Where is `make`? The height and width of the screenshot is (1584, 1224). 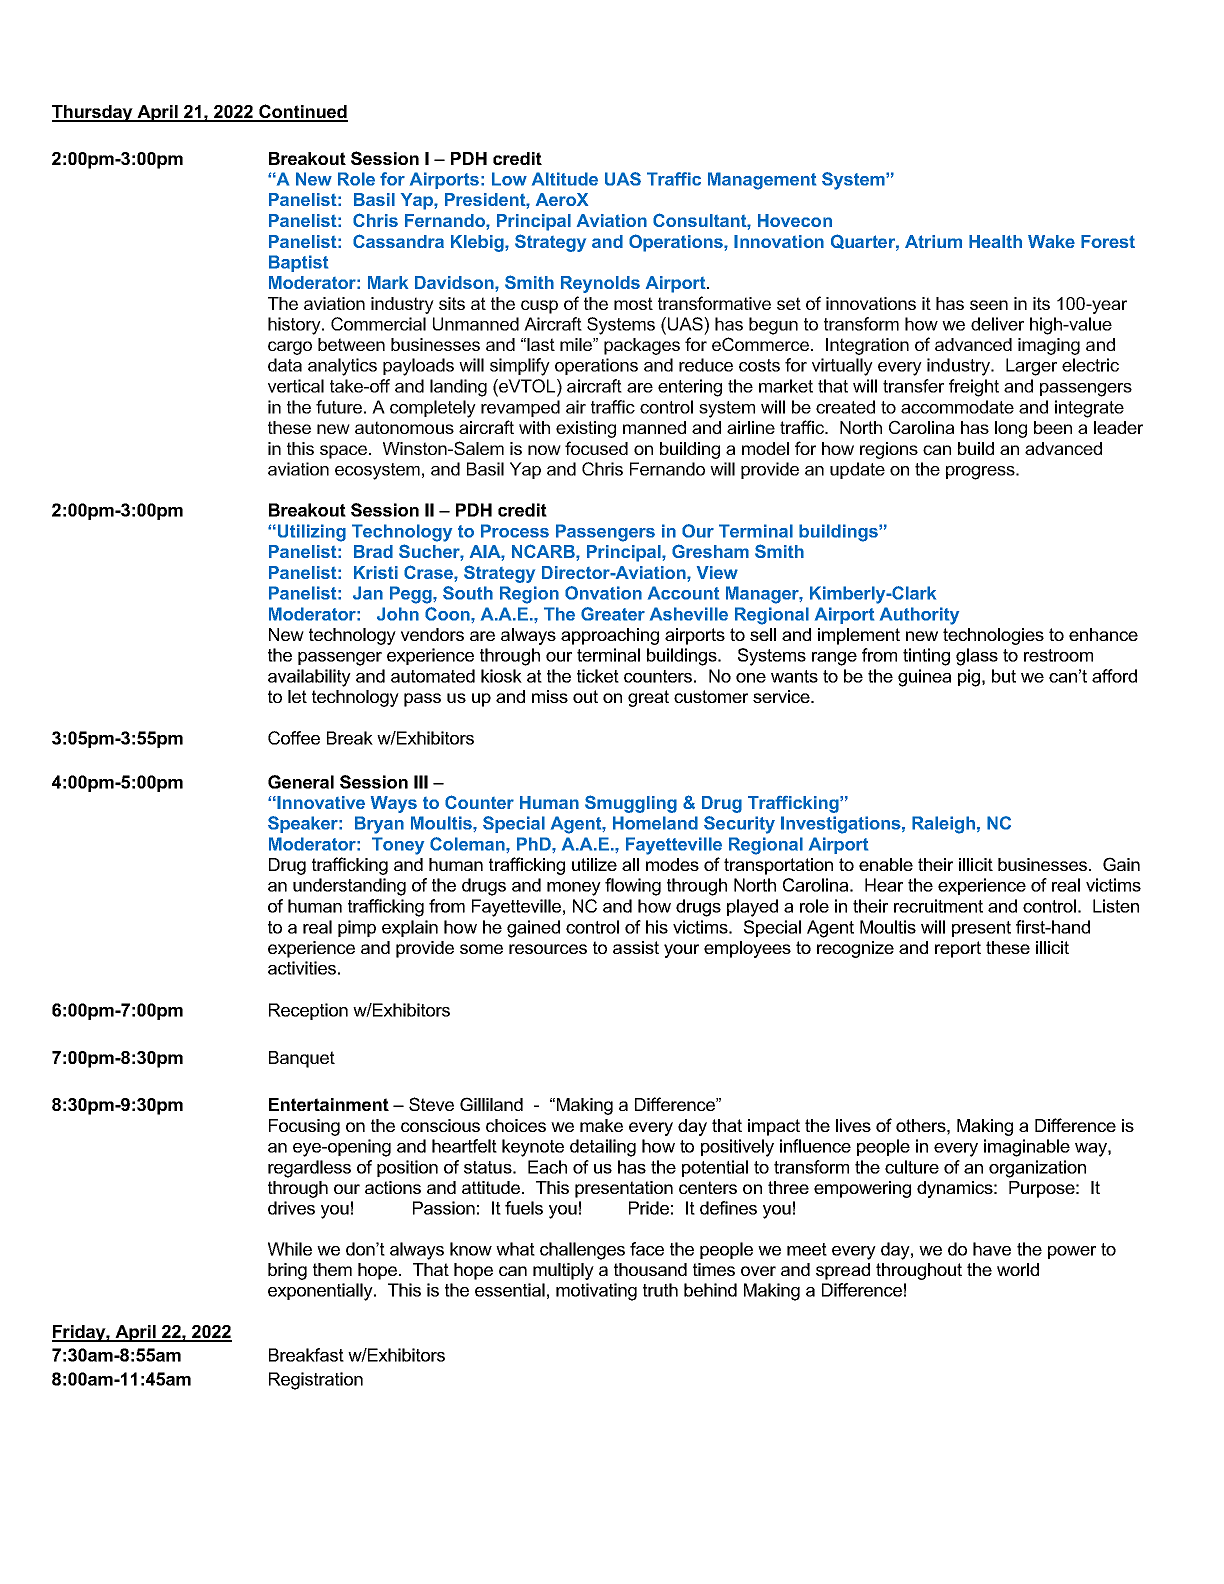
make is located at coordinates (601, 1125).
